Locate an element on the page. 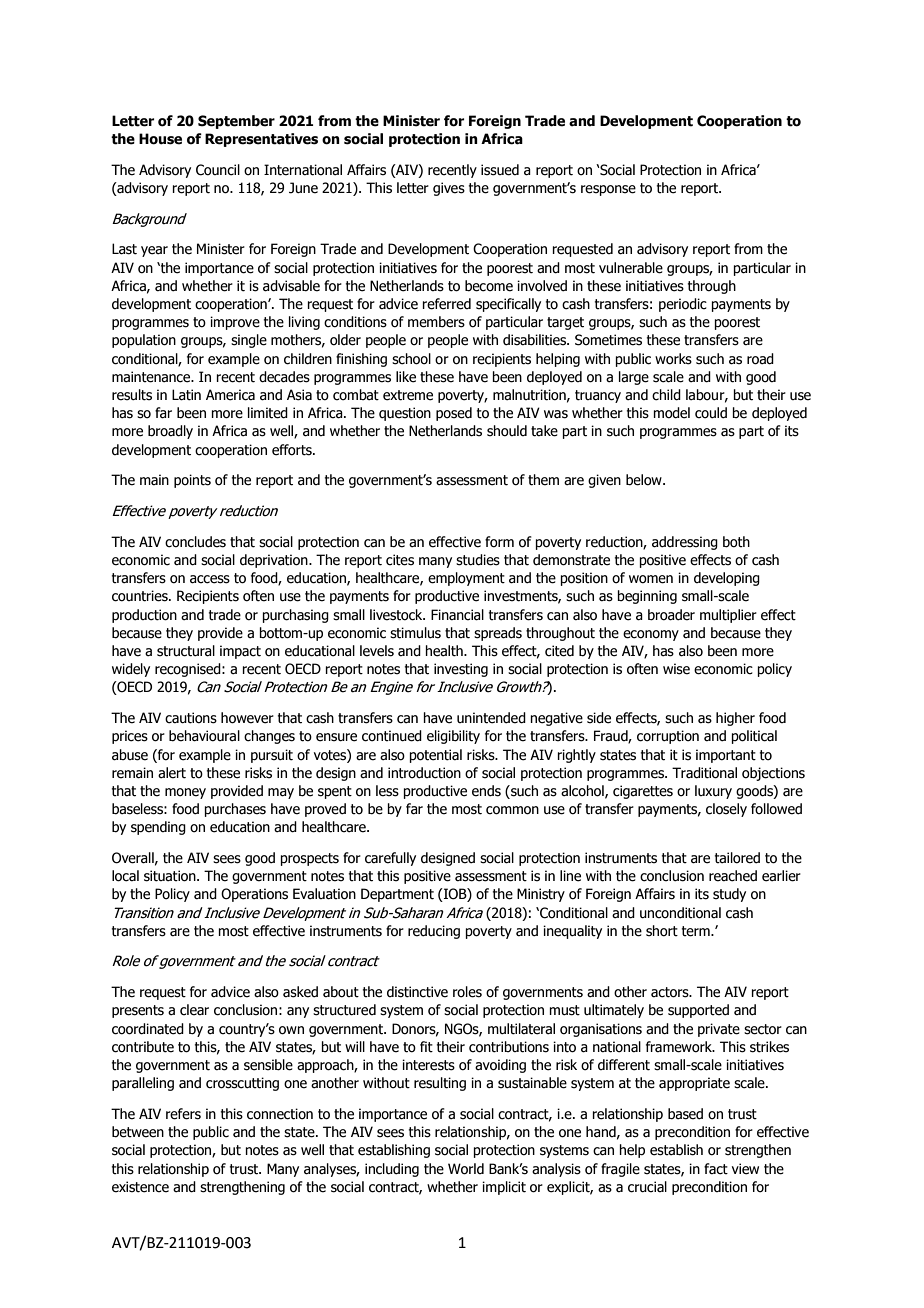 This document has height=1308, width=924. gives is located at coordinates (449, 189).
